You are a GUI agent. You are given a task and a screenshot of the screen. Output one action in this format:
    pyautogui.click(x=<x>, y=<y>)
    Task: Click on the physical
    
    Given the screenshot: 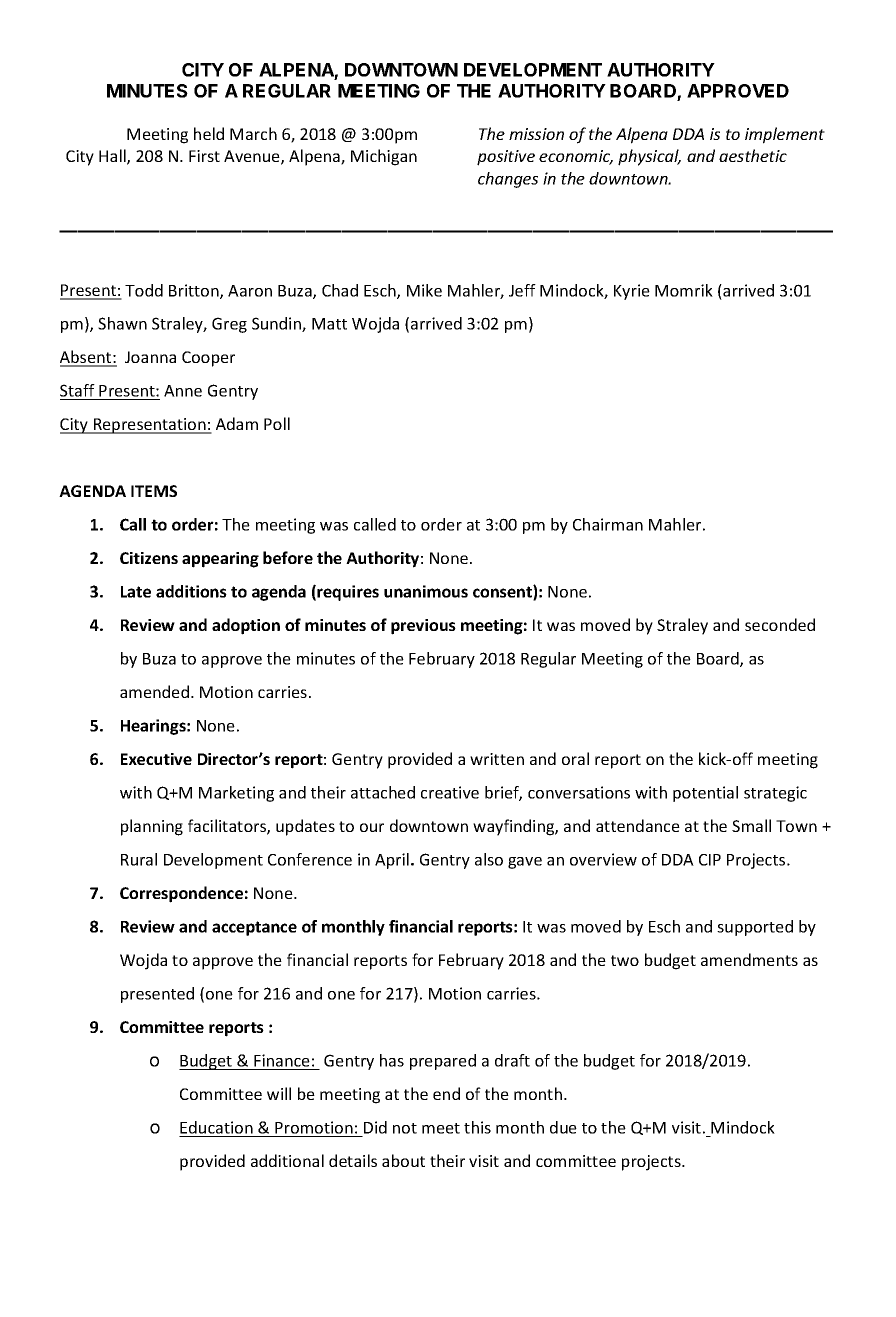 What is the action you would take?
    pyautogui.click(x=649, y=157)
